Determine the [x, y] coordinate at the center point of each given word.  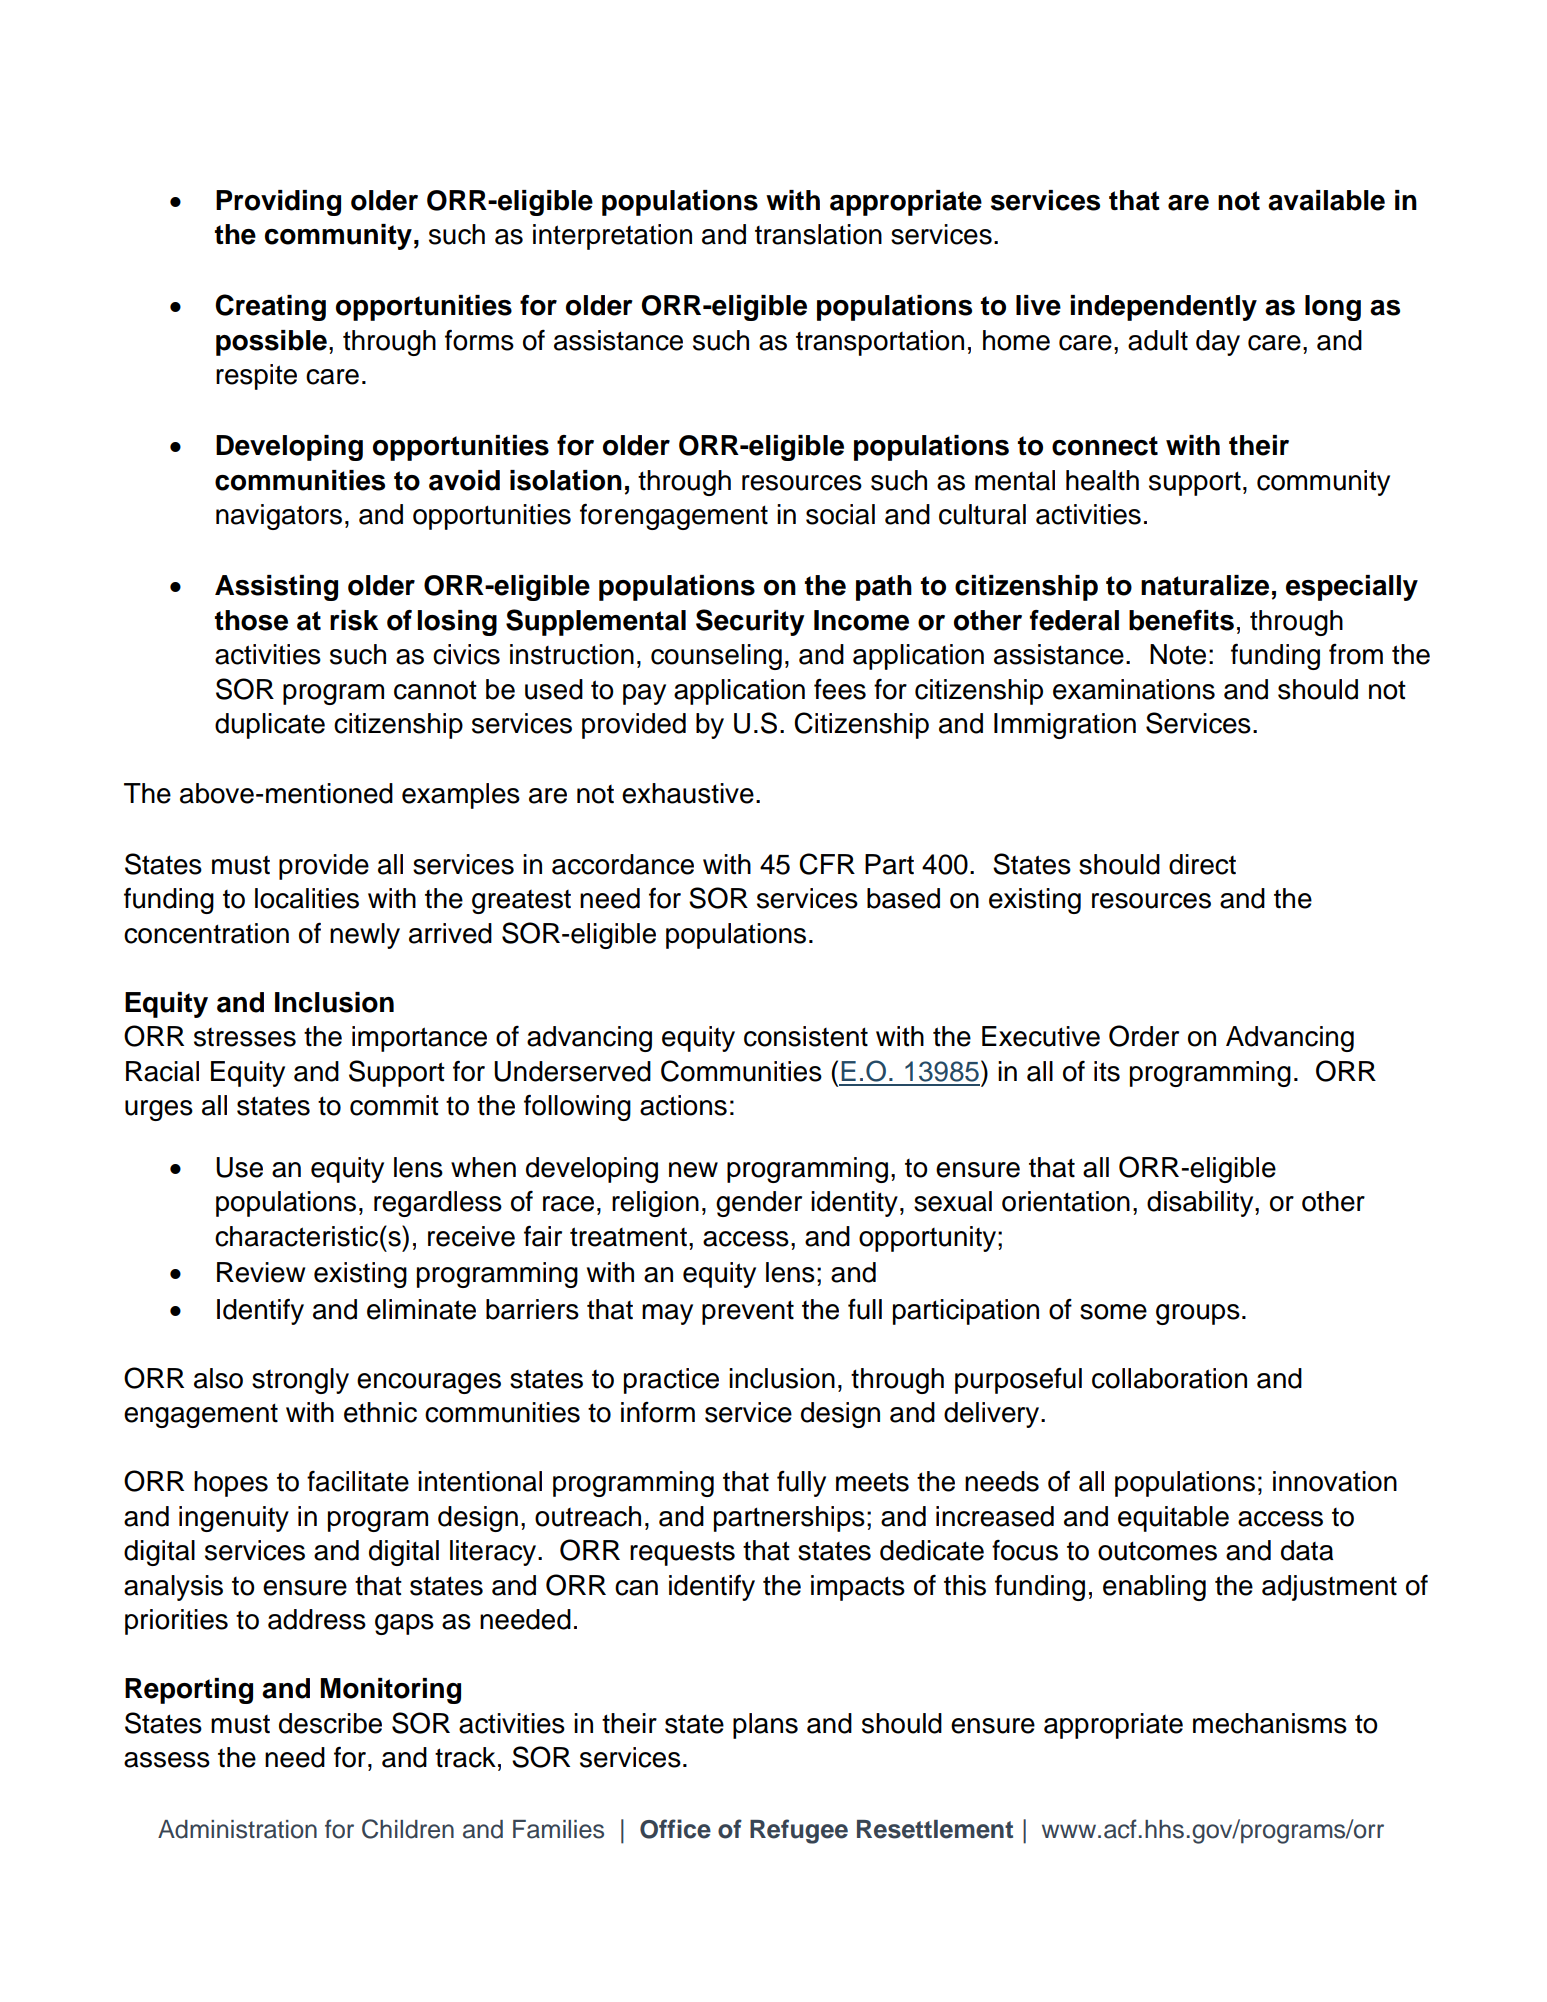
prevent [748, 1312]
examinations [1134, 689]
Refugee [799, 1831]
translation [818, 234]
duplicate [270, 726]
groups [1198, 1314]
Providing [278, 203]
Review [261, 1272]
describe [330, 1723]
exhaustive [688, 793]
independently [1163, 308]
